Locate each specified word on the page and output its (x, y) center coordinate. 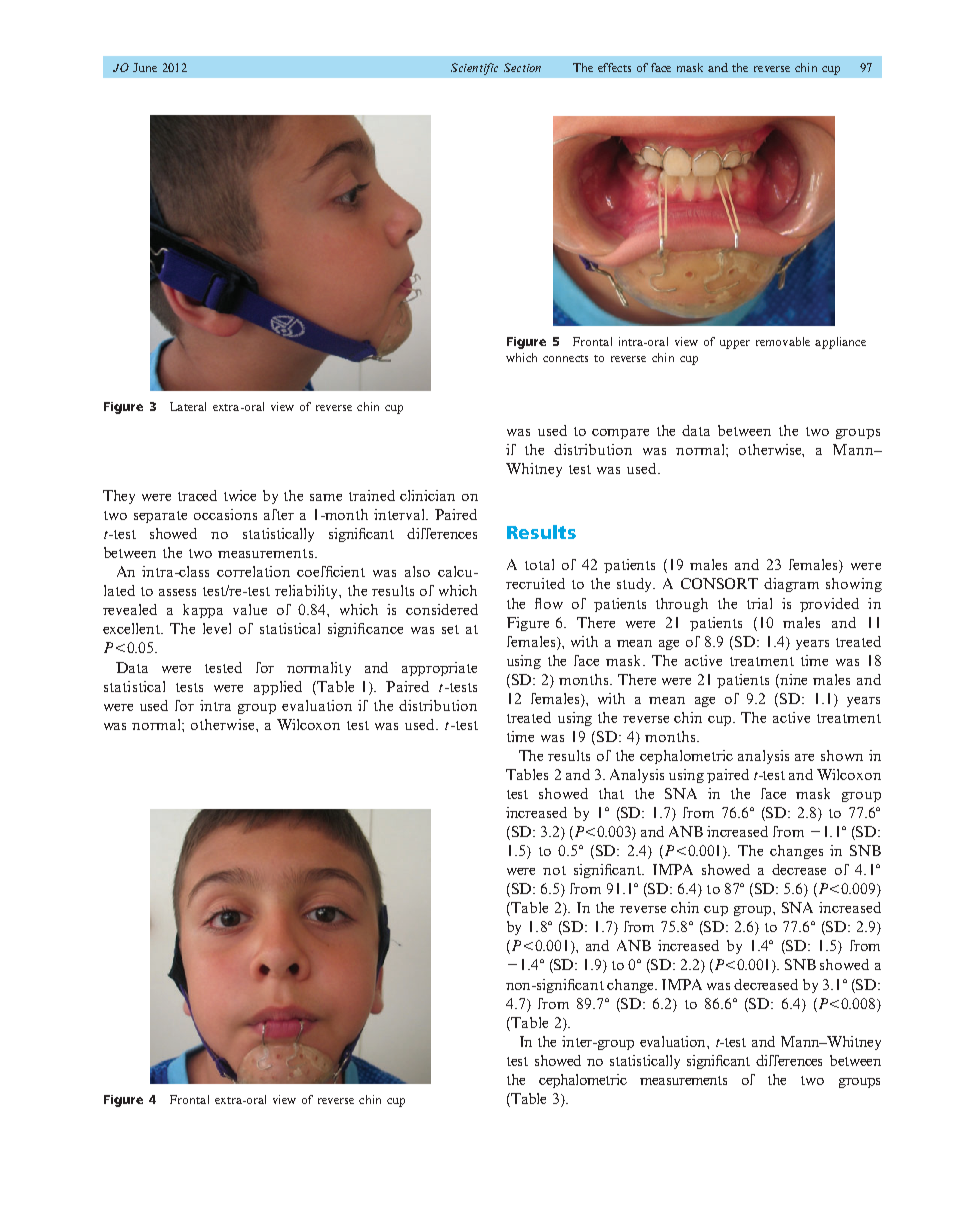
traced (197, 495)
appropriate (439, 669)
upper (735, 344)
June (145, 67)
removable (783, 341)
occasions (225, 514)
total (539, 564)
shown (842, 755)
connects (565, 358)
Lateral (188, 406)
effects (614, 67)
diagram (791, 585)
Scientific (474, 69)
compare (620, 434)
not (554, 870)
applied (278, 688)
